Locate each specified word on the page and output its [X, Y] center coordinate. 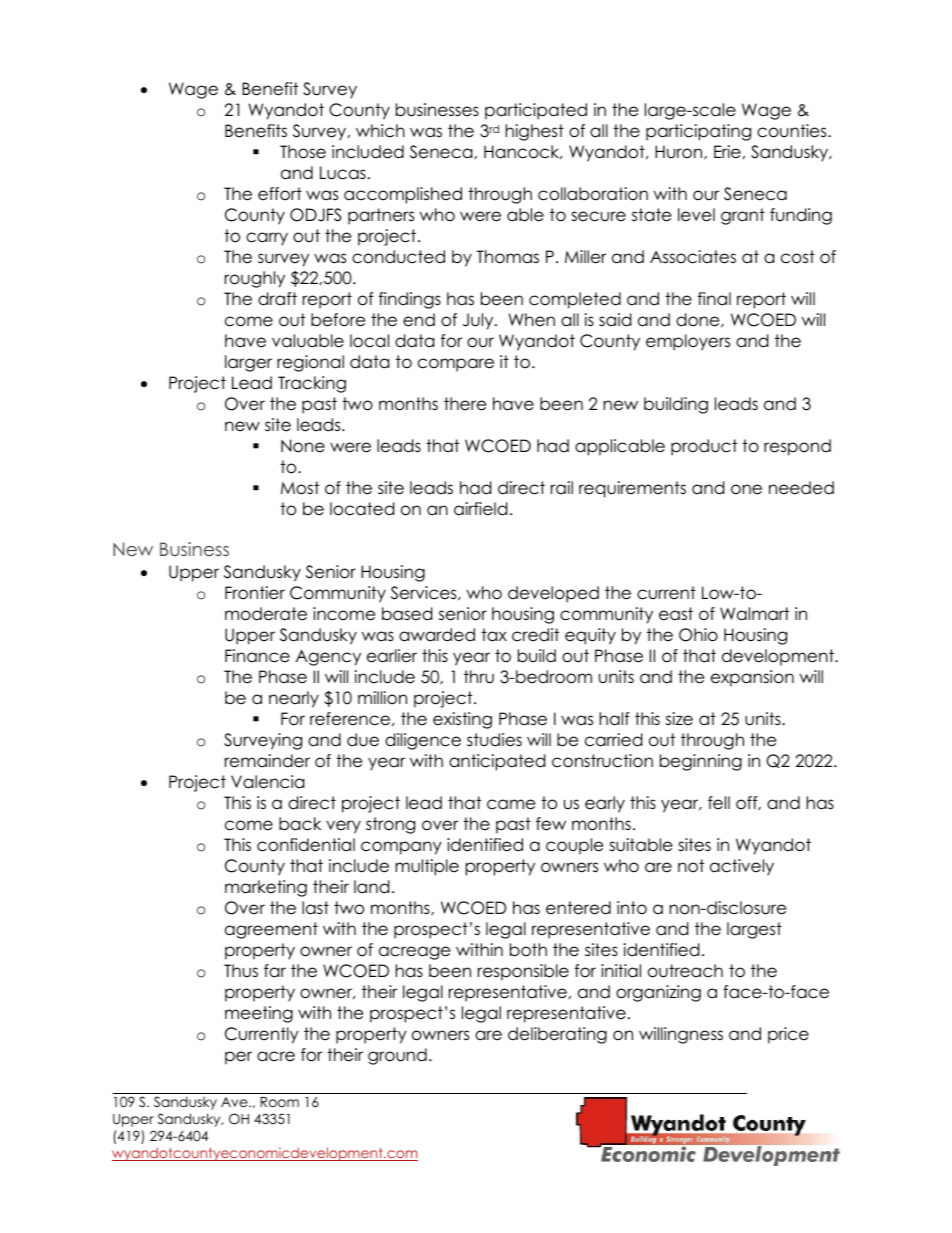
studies [494, 740]
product [704, 447]
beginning [701, 762]
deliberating [557, 1035]
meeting [259, 1014]
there [465, 404]
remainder [267, 761]
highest [535, 132]
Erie [727, 152]
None [303, 446]
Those [303, 152]
